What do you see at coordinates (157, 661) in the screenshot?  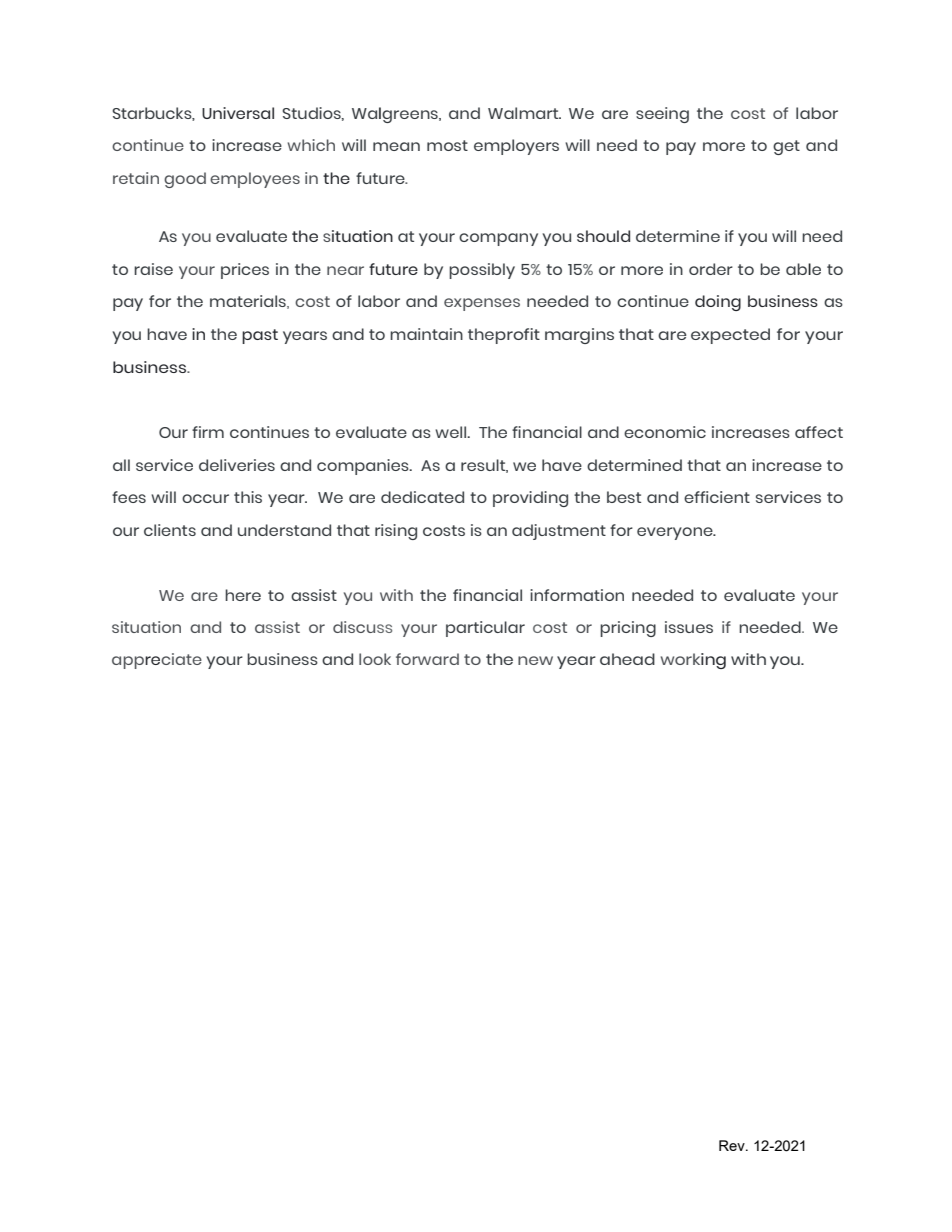 I see `appreciate` at bounding box center [157, 661].
